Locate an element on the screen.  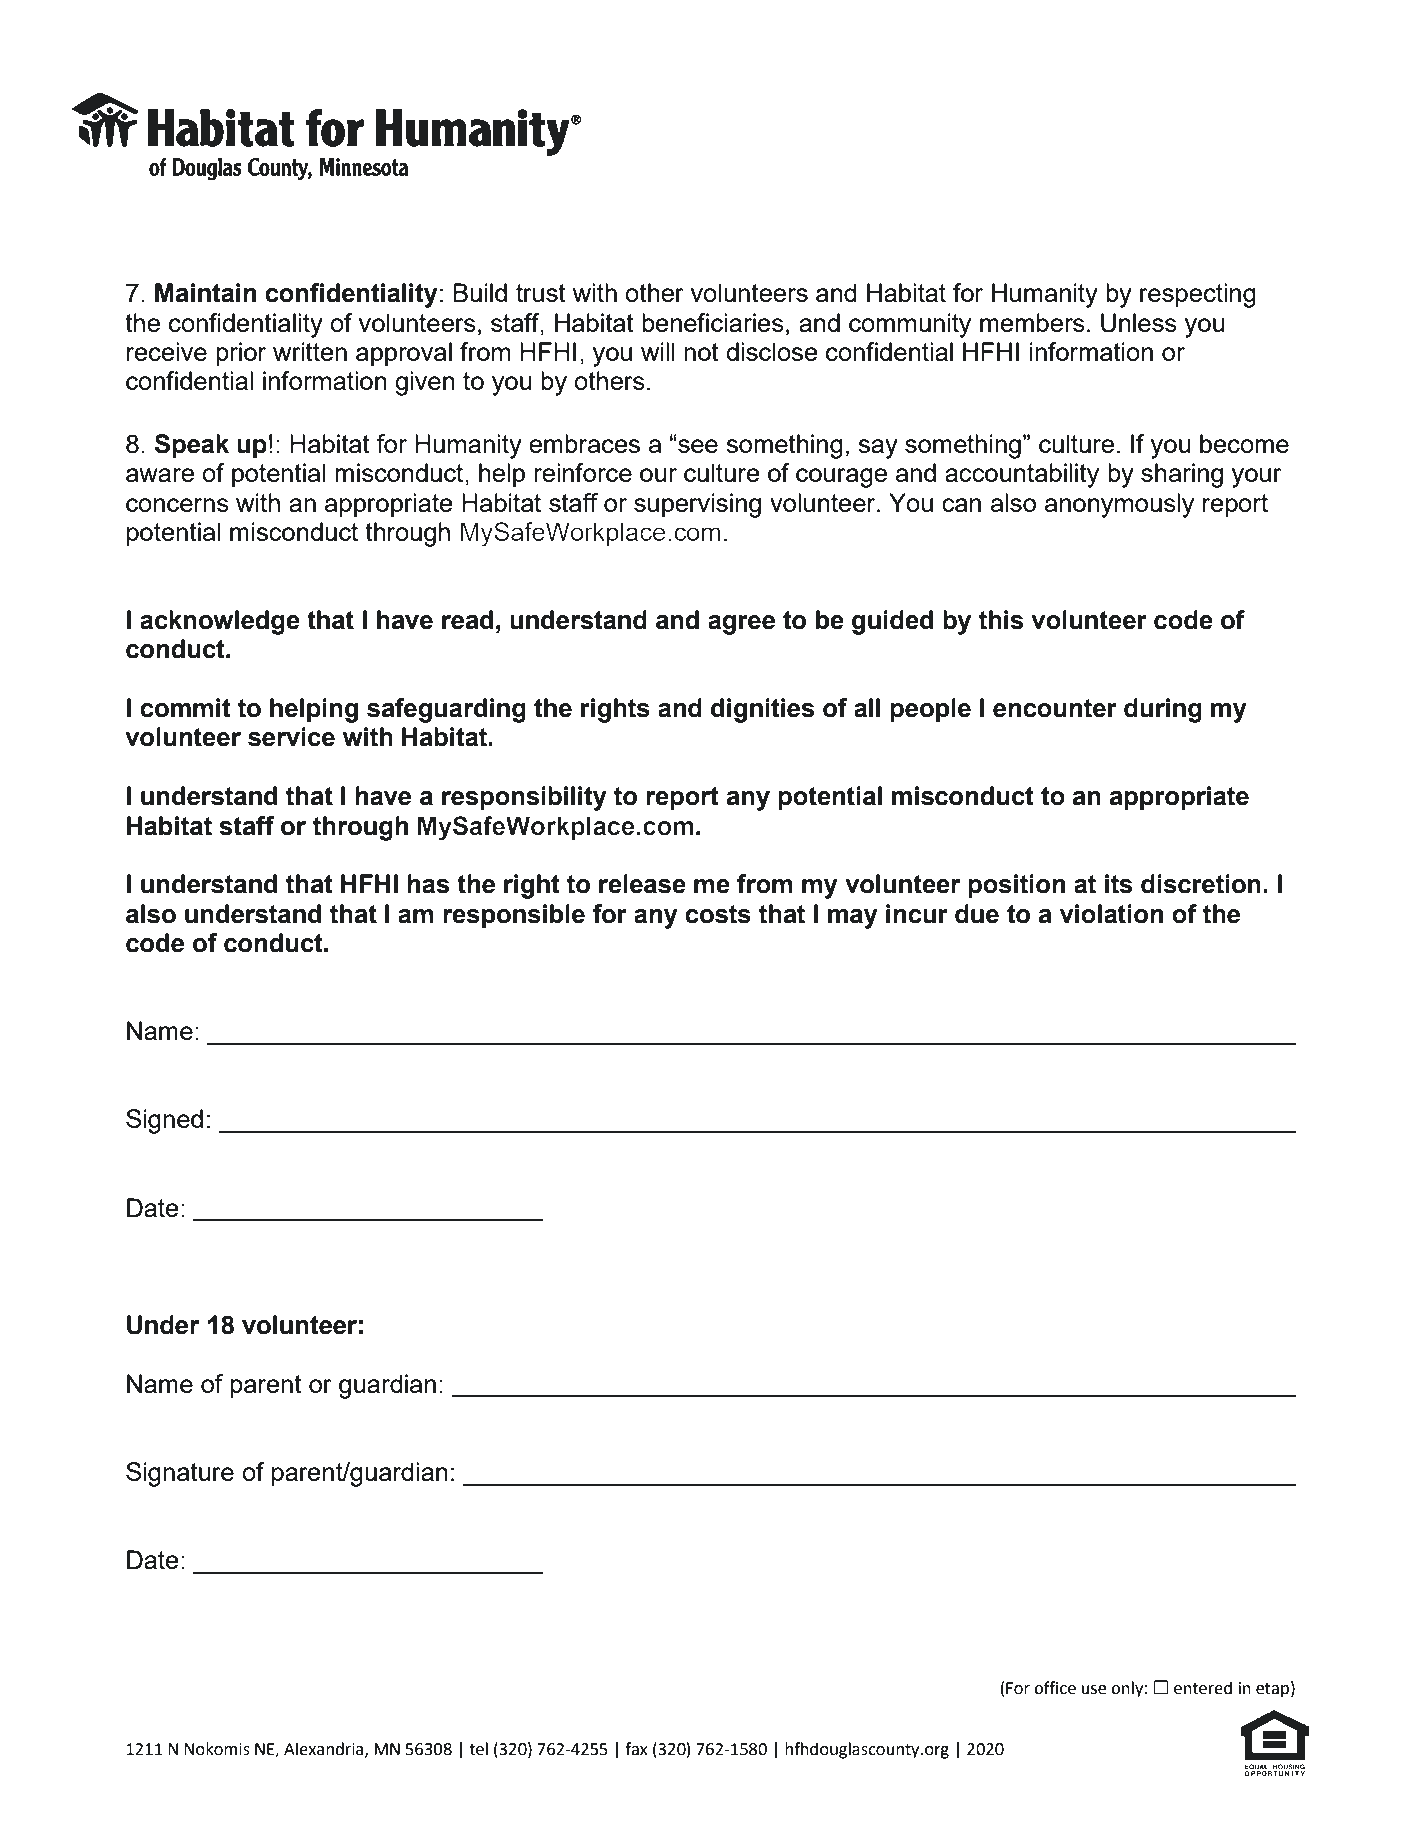
written is located at coordinates (310, 351).
